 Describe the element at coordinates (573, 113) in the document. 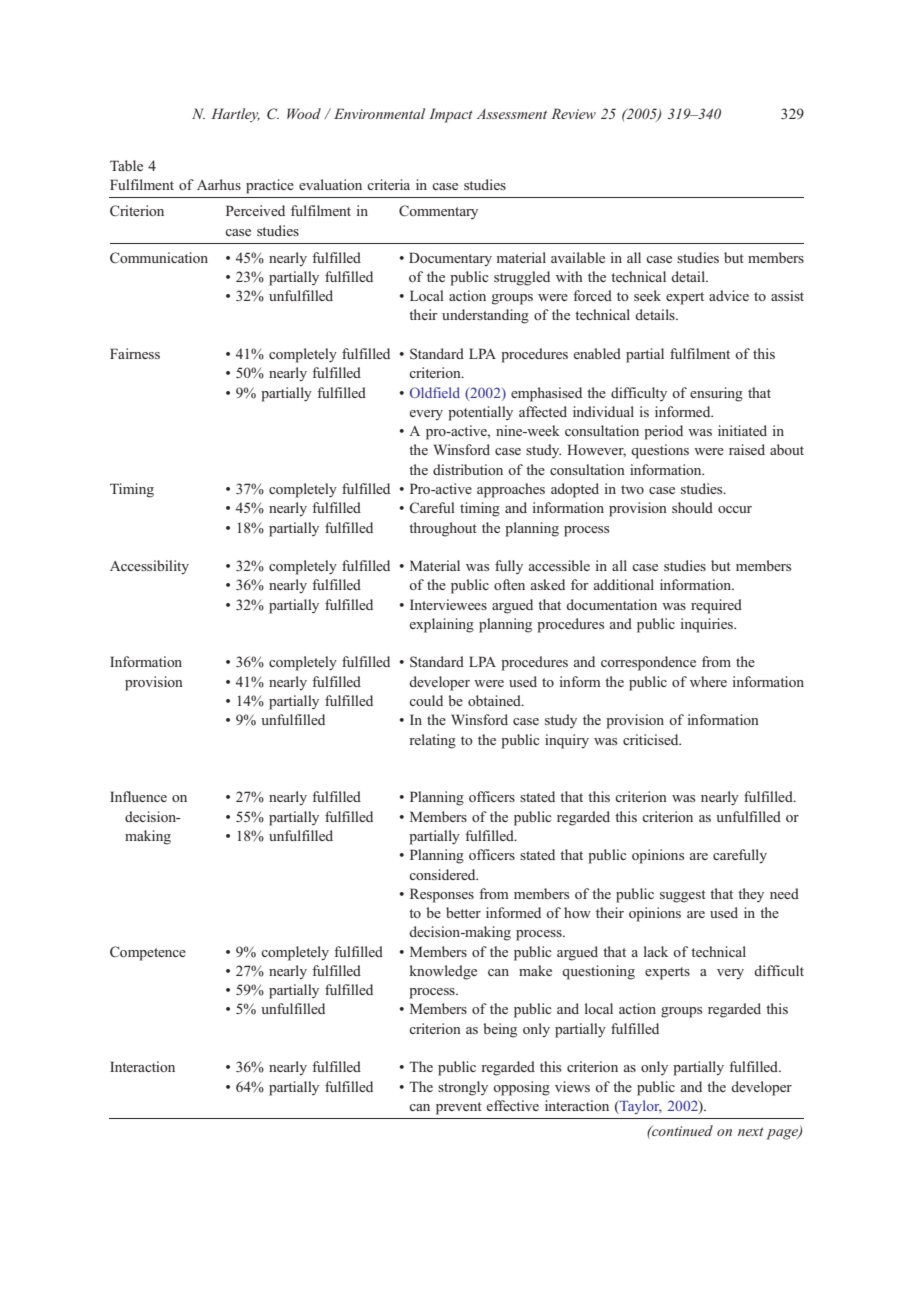

I see `Review` at that location.
